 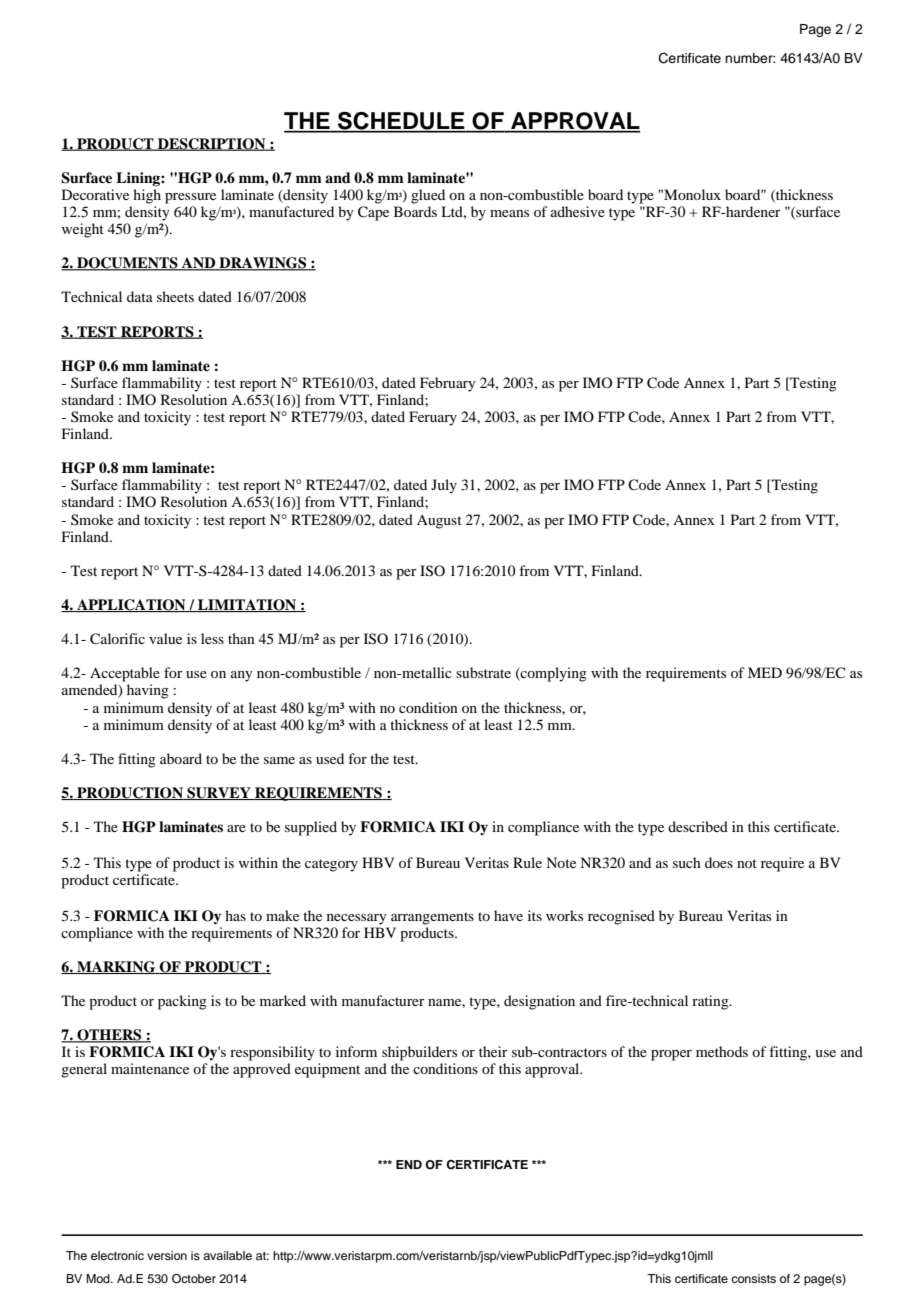 I want to click on SCHEDULE, so click(x=401, y=122).
